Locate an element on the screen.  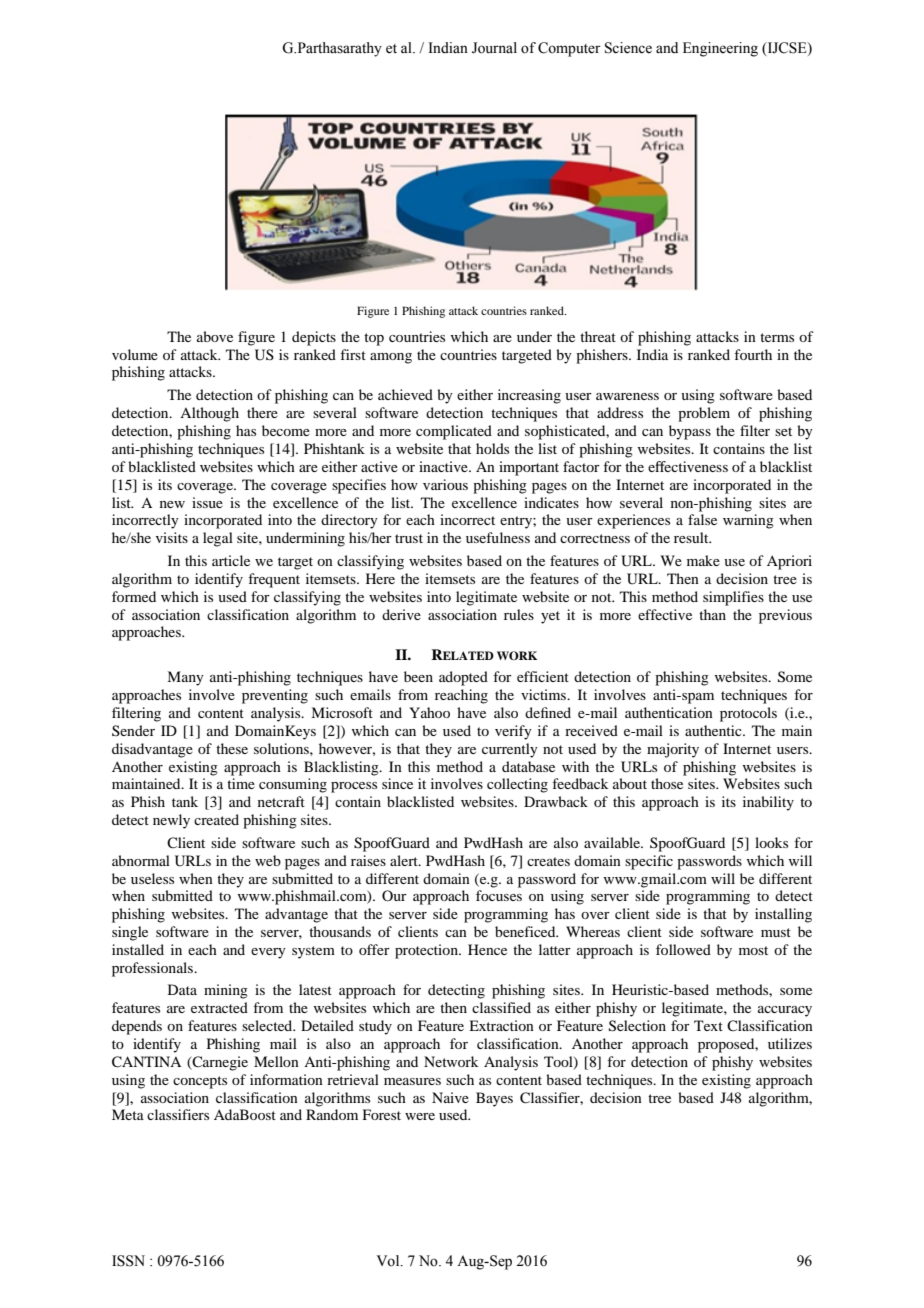
followed is located at coordinates (683, 949).
